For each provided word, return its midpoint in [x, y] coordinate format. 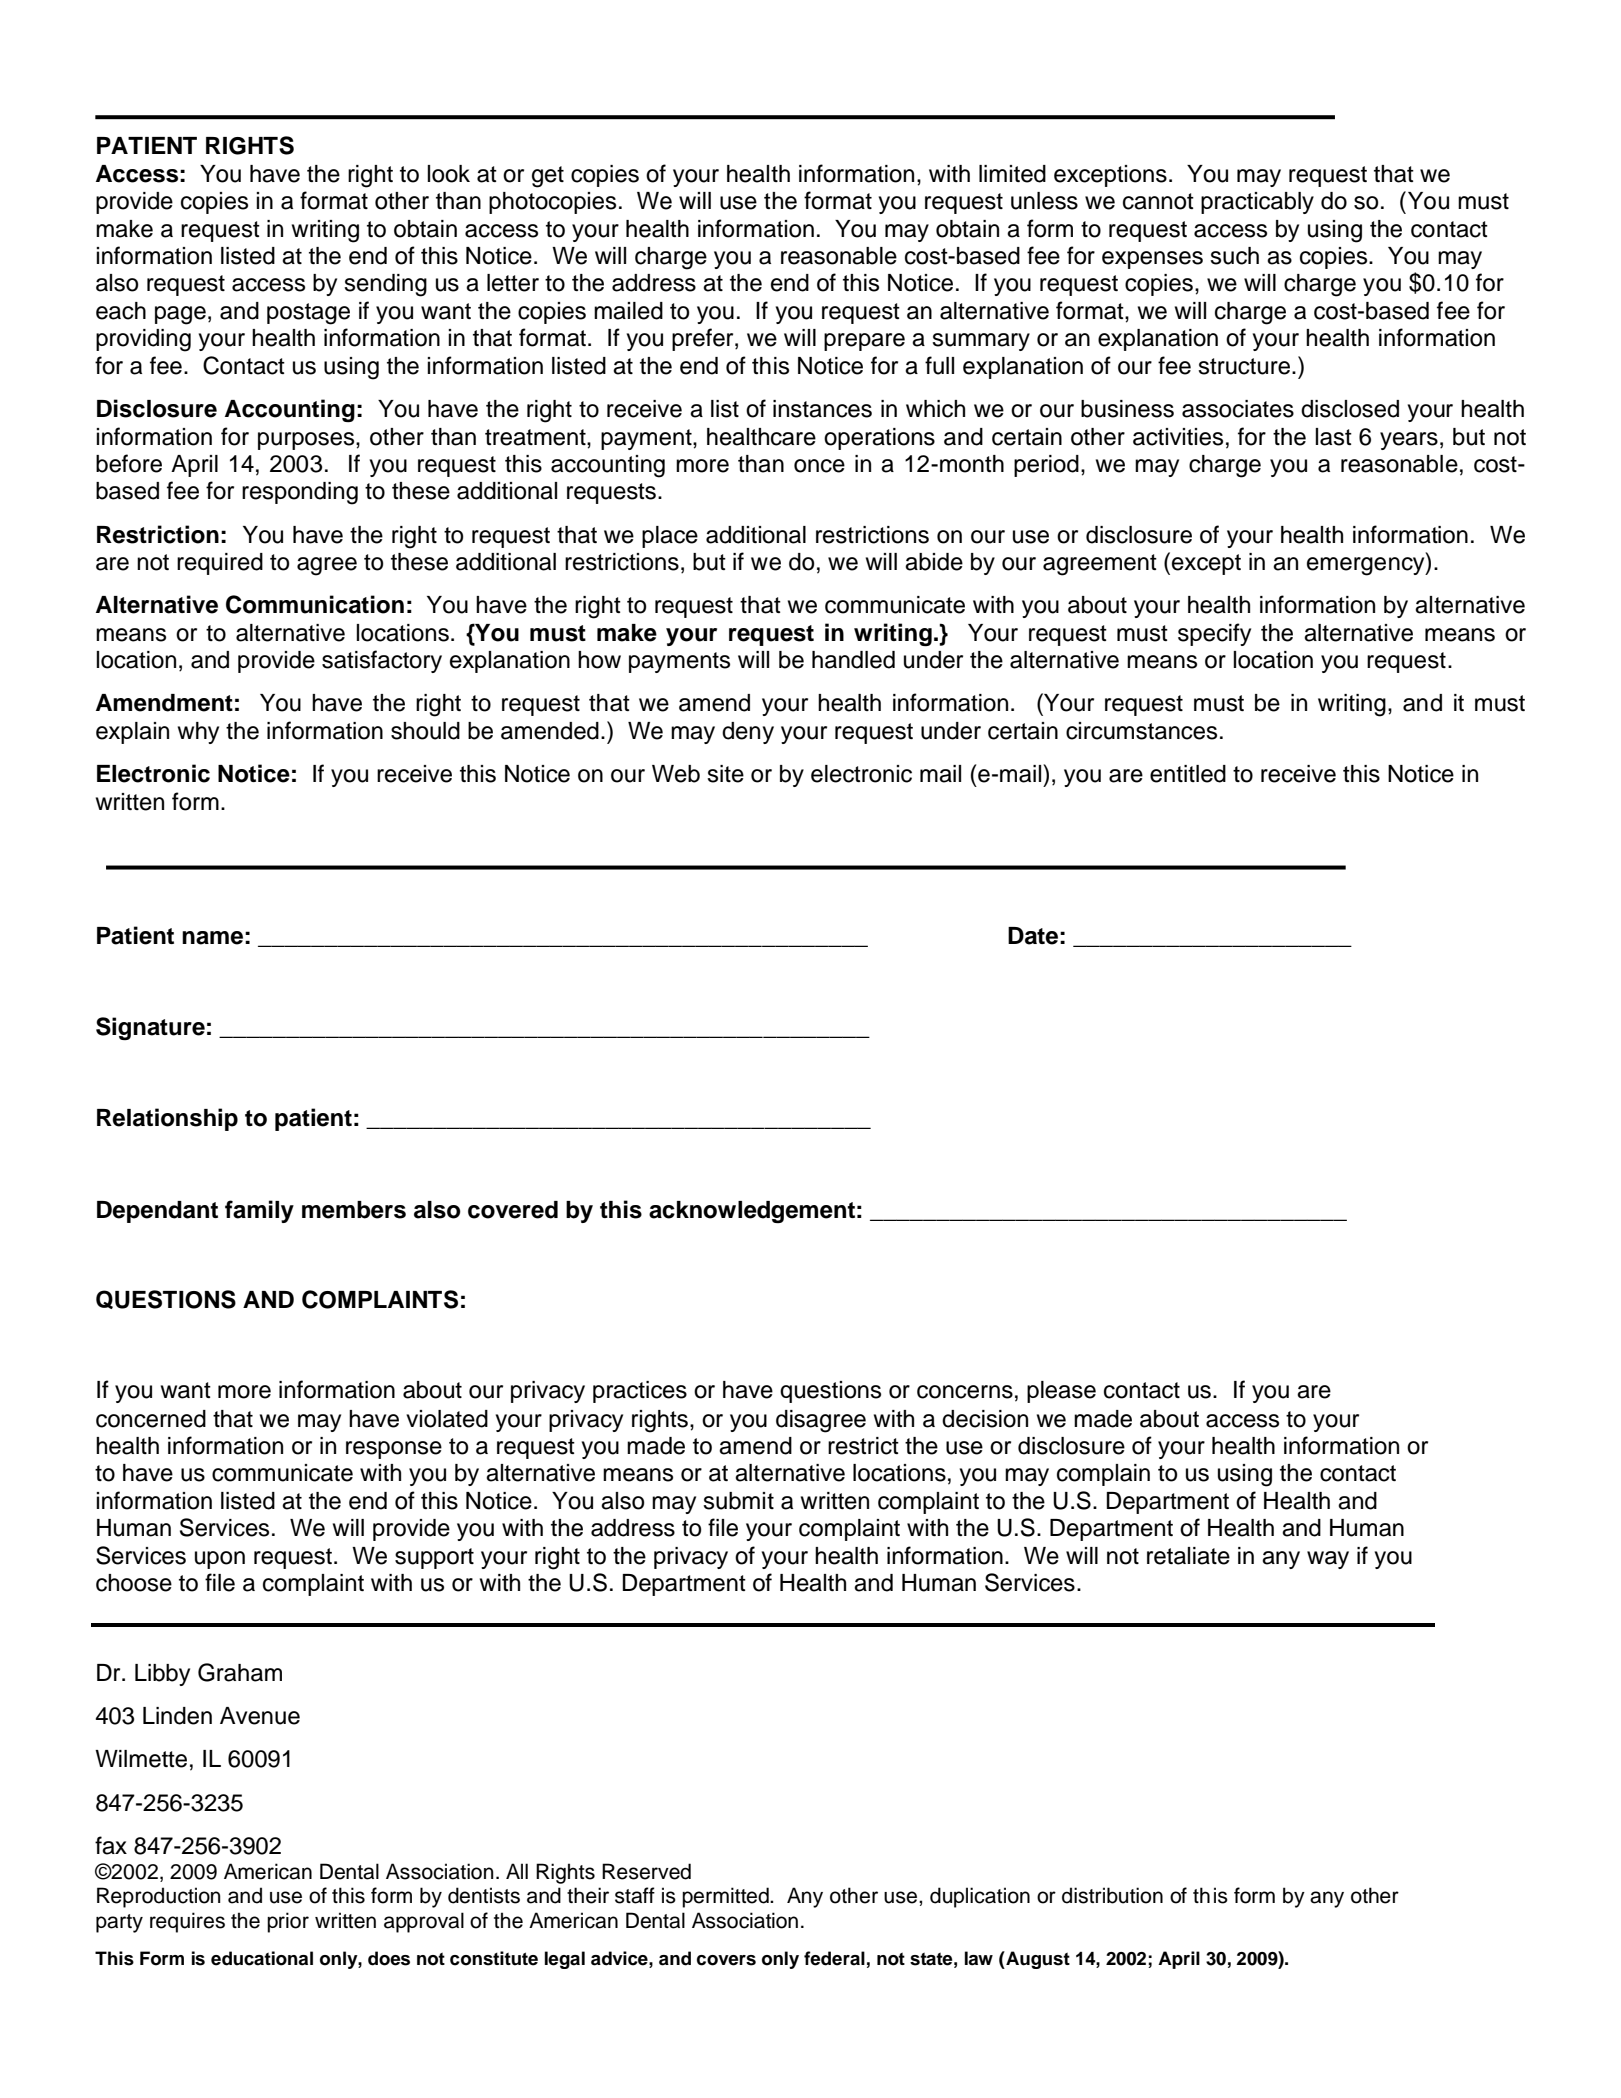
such [1234, 256]
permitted [726, 1897]
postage [308, 314]
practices [640, 1392]
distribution [1112, 1895]
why [198, 733]
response [394, 1450]
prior [288, 1922]
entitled [1188, 774]
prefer [704, 339]
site [725, 774]
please [1061, 1392]
